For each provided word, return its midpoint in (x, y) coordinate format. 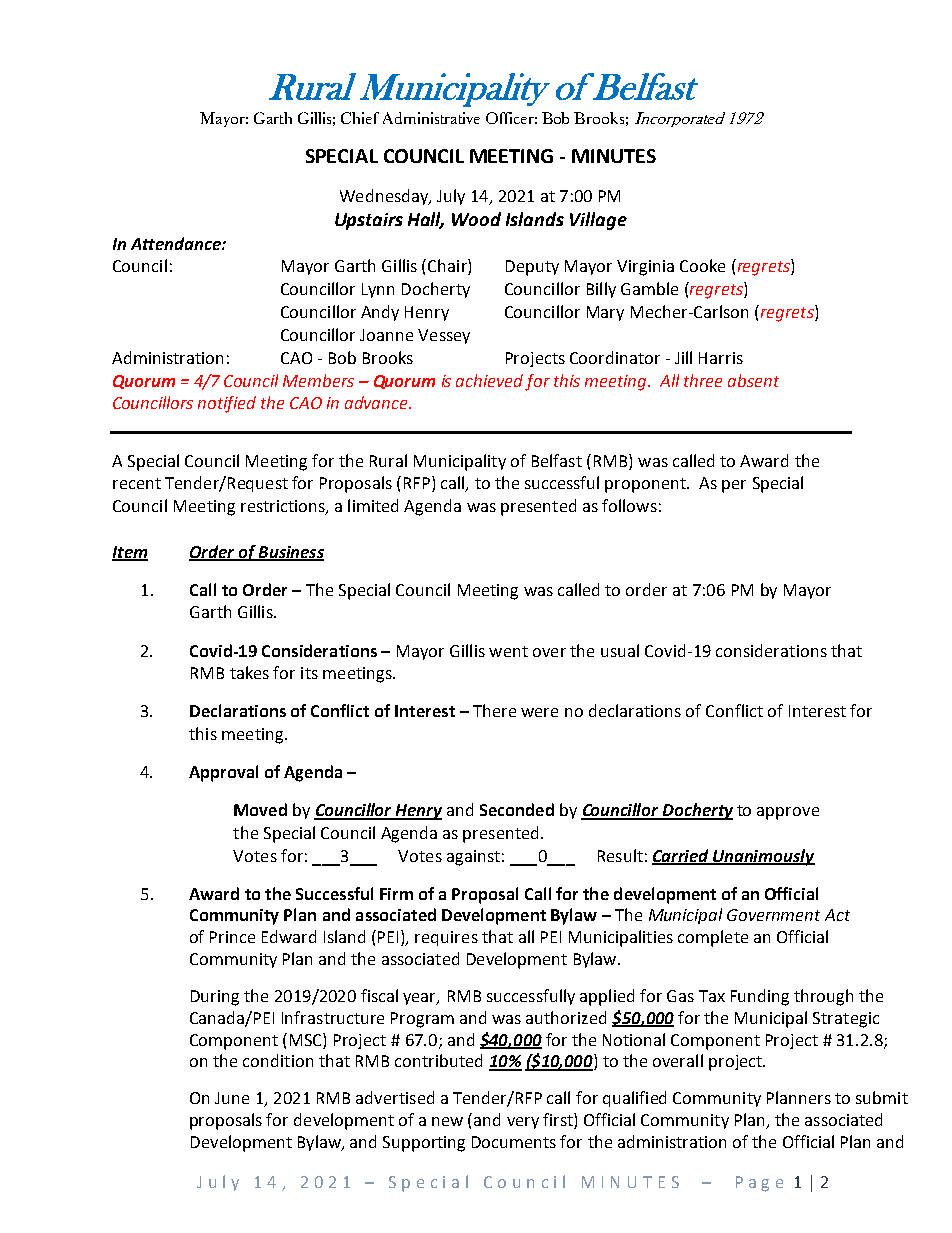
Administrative (431, 118)
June (232, 1098)
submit (882, 1097)
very (523, 1123)
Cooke (702, 265)
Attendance (177, 243)
